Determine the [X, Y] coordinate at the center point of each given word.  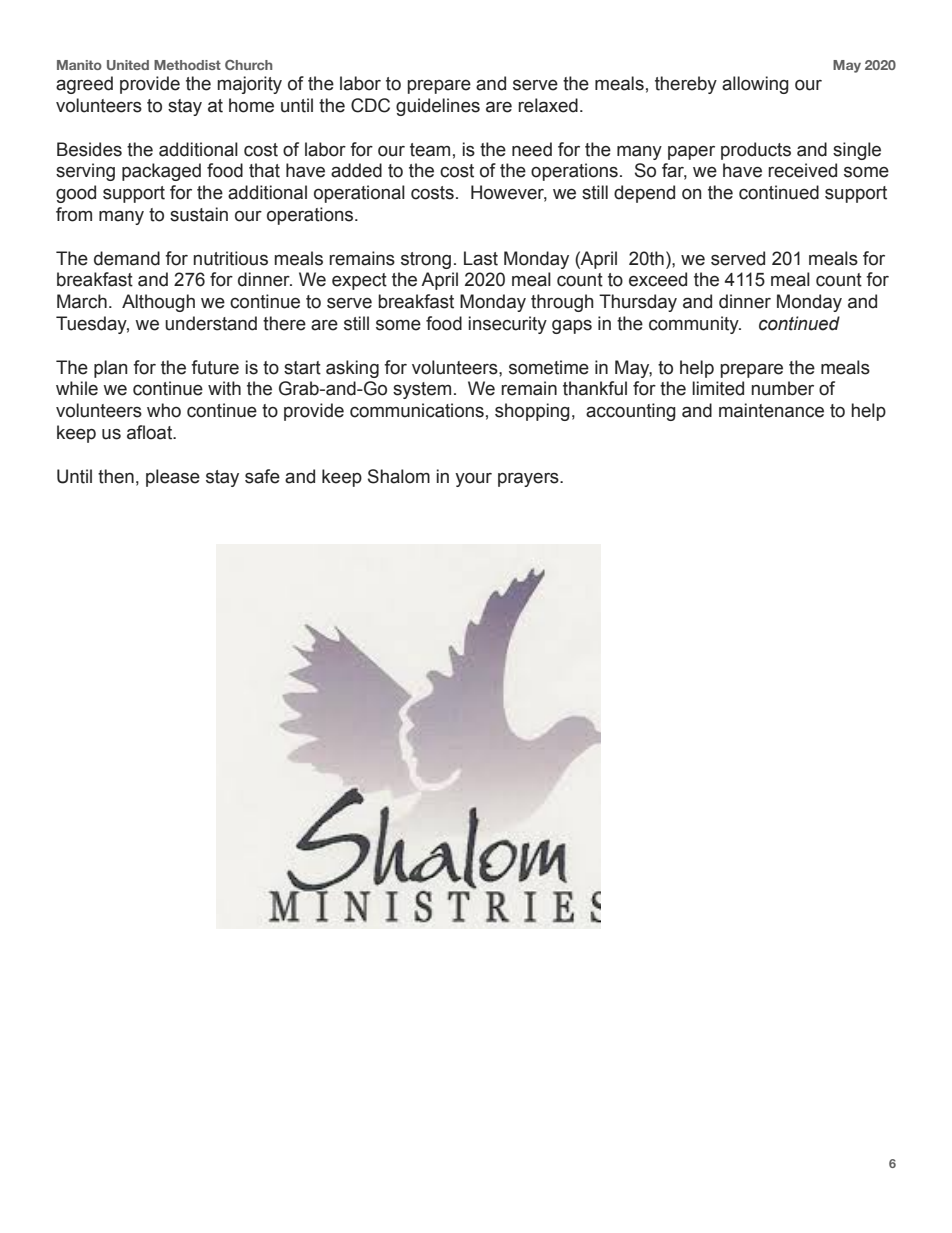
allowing [755, 85]
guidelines [438, 107]
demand [127, 258]
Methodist [187, 65]
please [173, 478]
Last [481, 258]
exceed [658, 279]
